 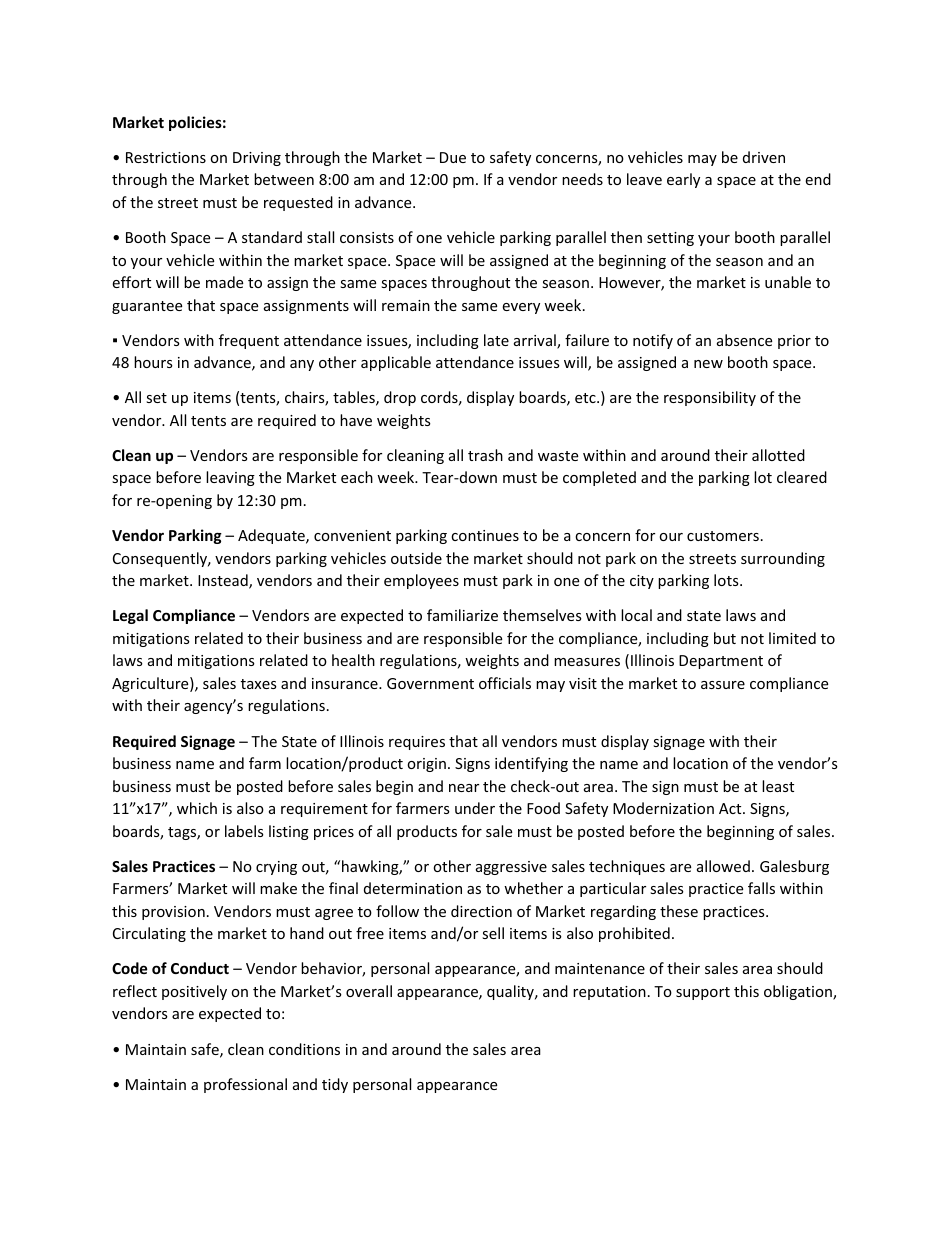 I want to click on under, so click(x=475, y=808).
